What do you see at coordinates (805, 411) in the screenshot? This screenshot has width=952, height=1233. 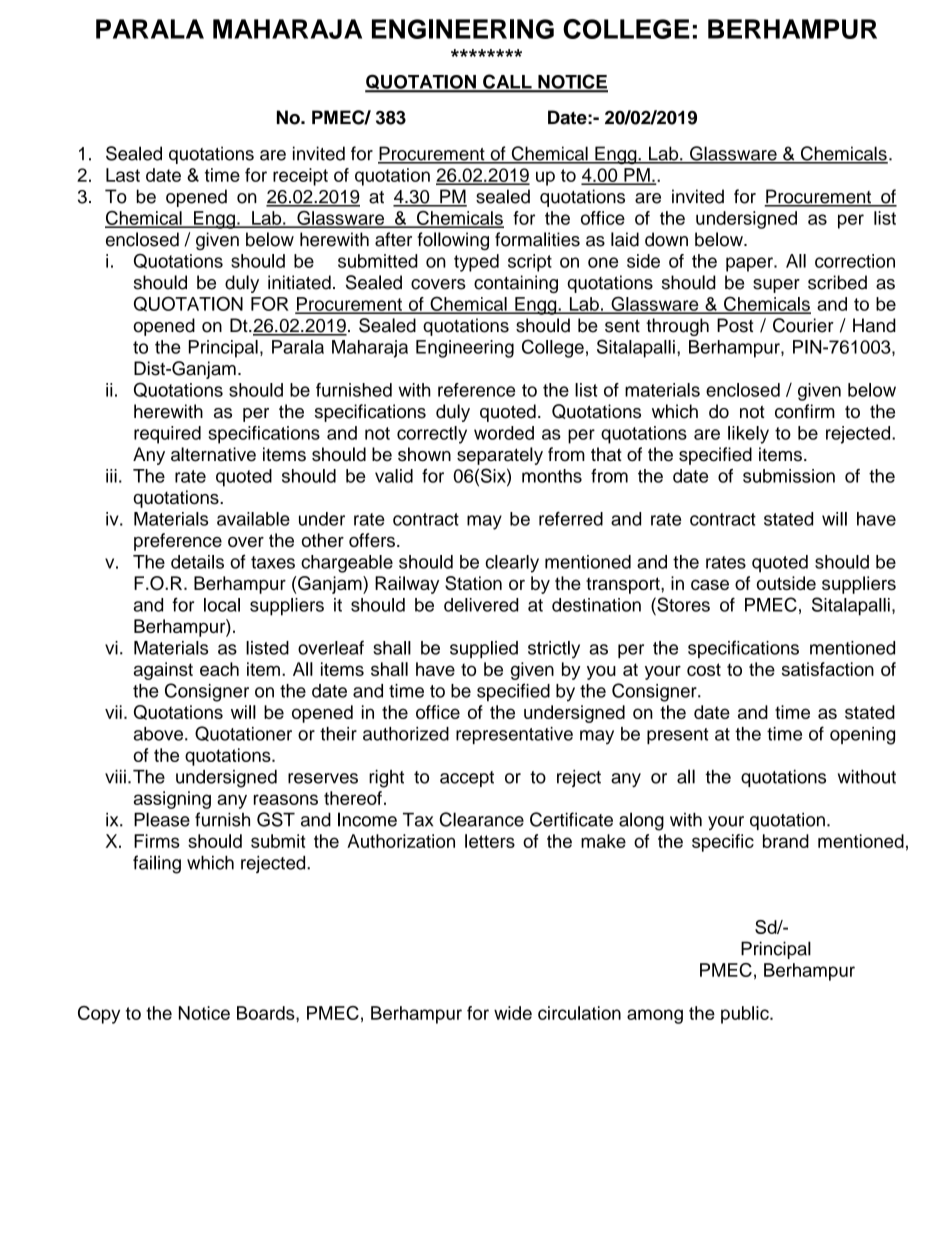 I see `confirm` at bounding box center [805, 411].
